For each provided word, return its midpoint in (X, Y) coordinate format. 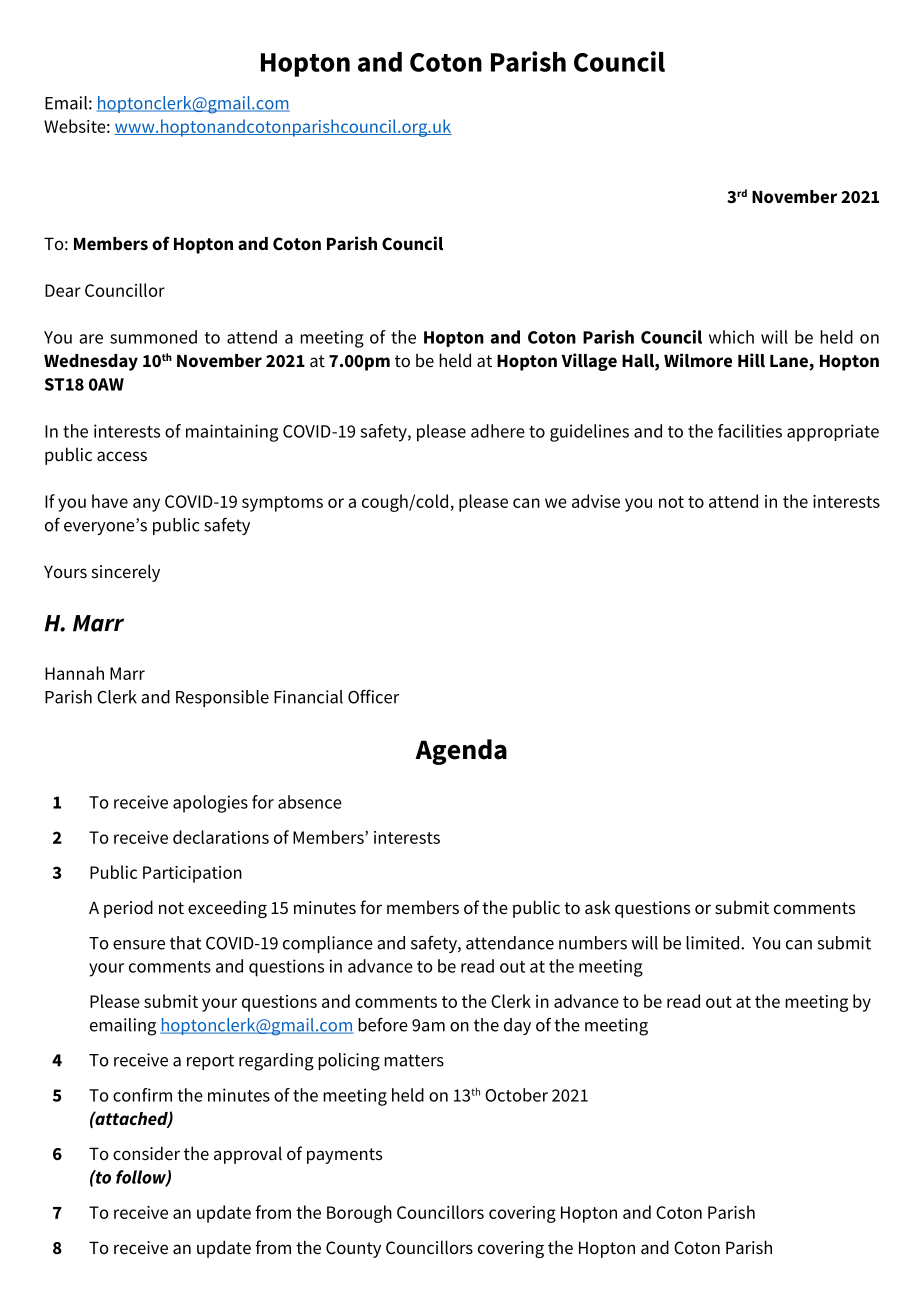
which (731, 337)
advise (596, 501)
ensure (139, 945)
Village (589, 362)
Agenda (461, 752)
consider (146, 1153)
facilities (750, 431)
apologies (210, 804)
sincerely (126, 573)
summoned (153, 337)
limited (712, 943)
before (383, 1024)
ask (598, 907)
